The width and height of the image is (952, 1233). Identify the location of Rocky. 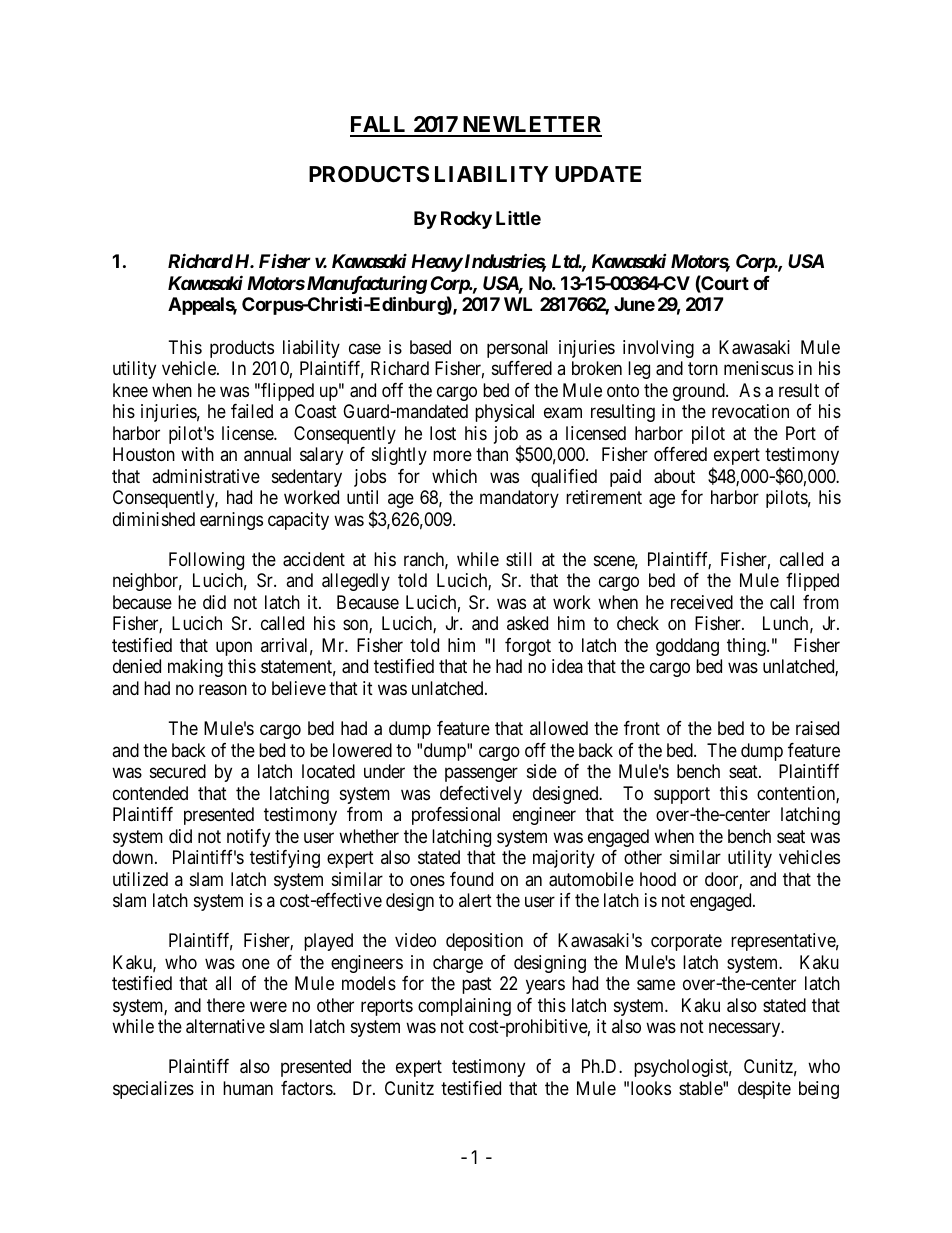
(466, 220).
